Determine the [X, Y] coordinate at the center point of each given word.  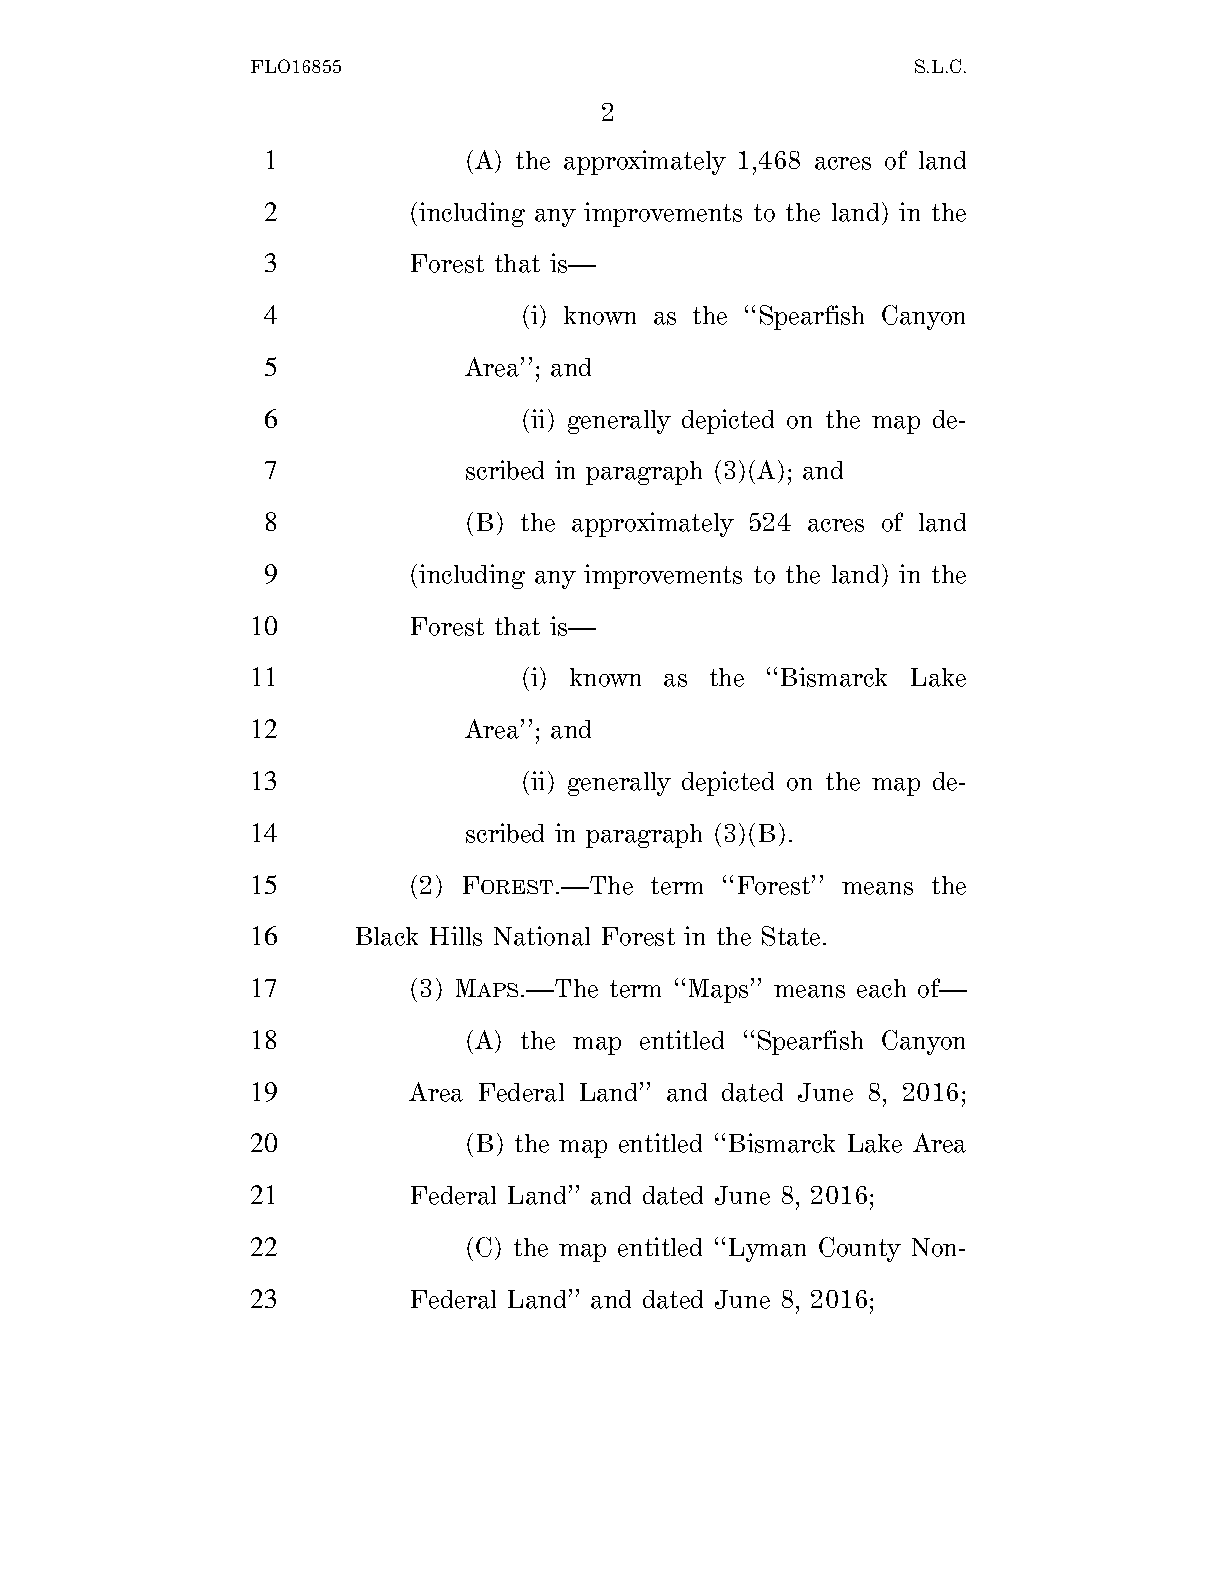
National [542, 936]
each [881, 988]
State [791, 936]
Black [387, 936]
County [860, 1249]
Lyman [767, 1250]
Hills [456, 936]
